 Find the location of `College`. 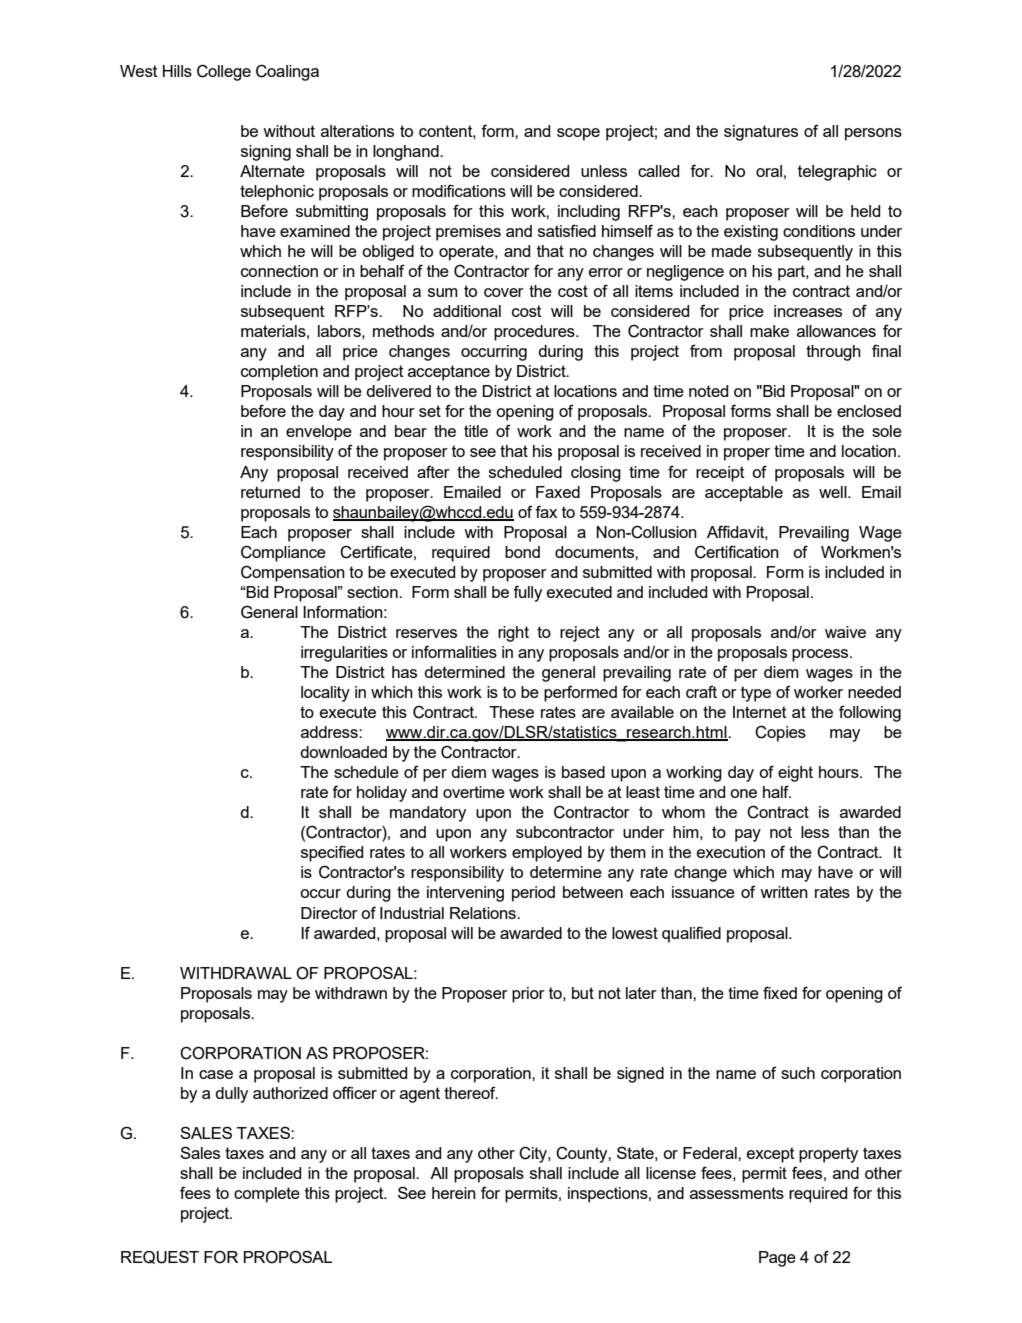

College is located at coordinates (224, 72).
